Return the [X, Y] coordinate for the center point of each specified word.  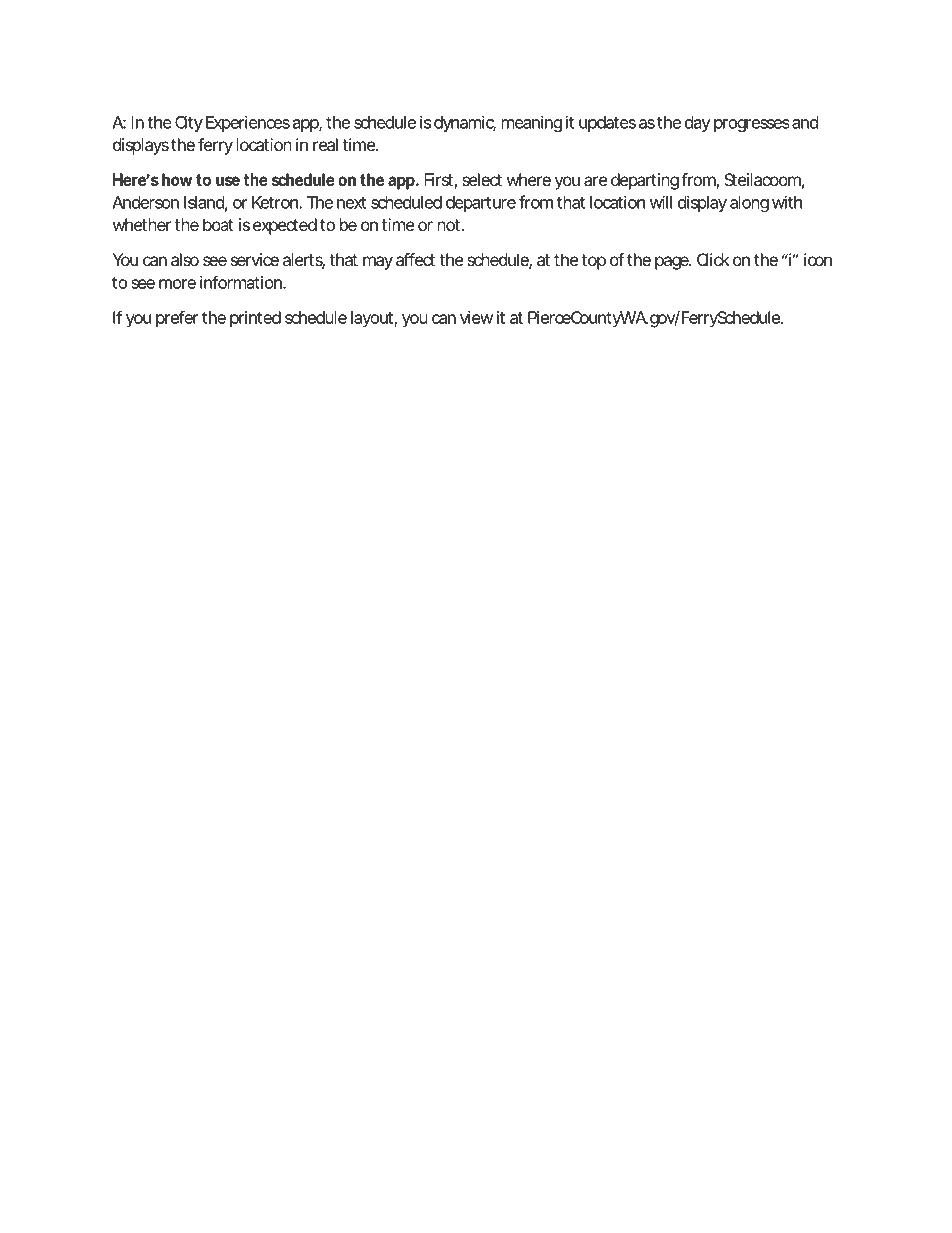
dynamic [465, 123]
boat [218, 224]
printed [255, 319]
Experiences [248, 123]
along [749, 204]
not [451, 225]
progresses [752, 125]
